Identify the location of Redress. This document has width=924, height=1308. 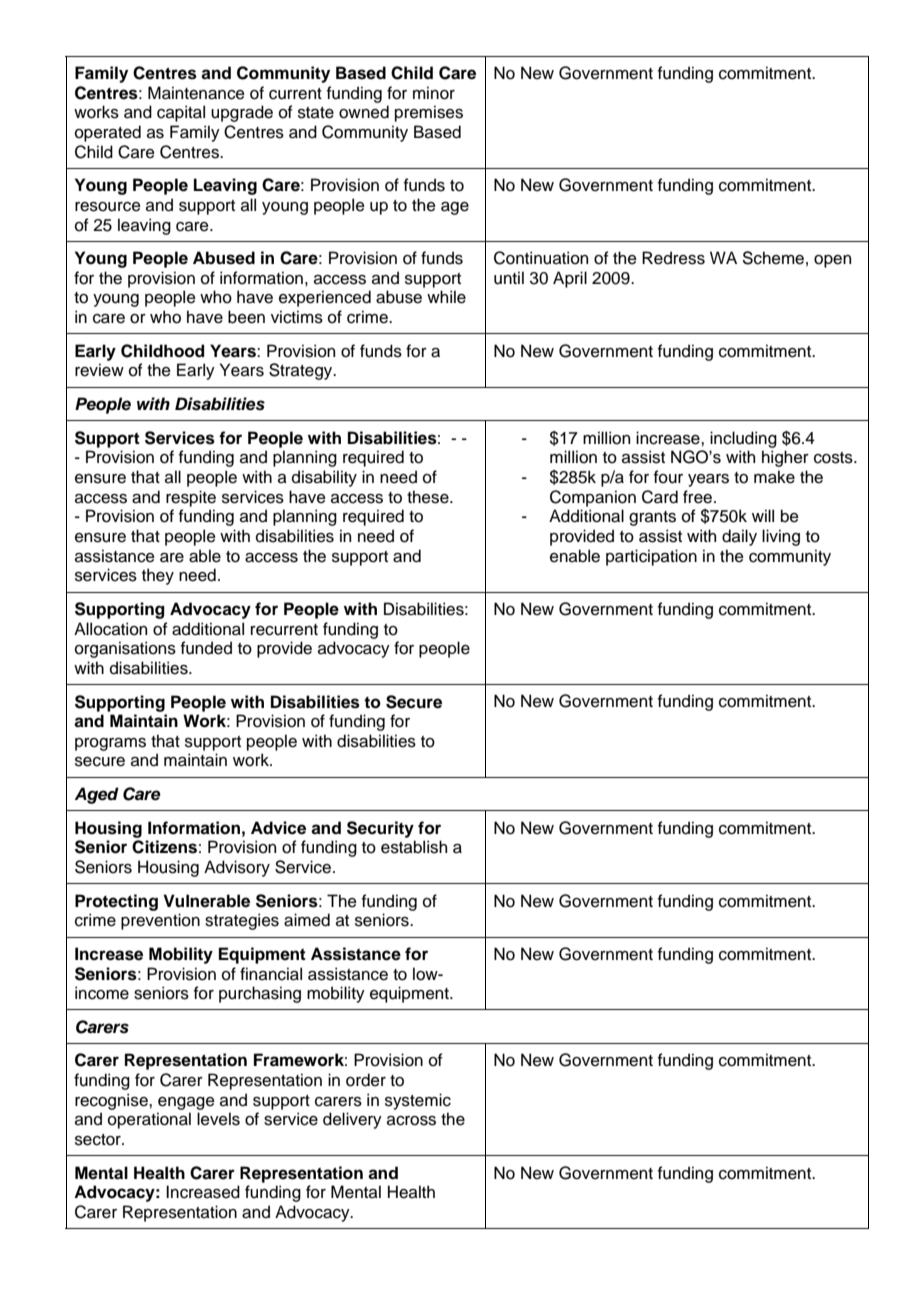
(673, 258).
